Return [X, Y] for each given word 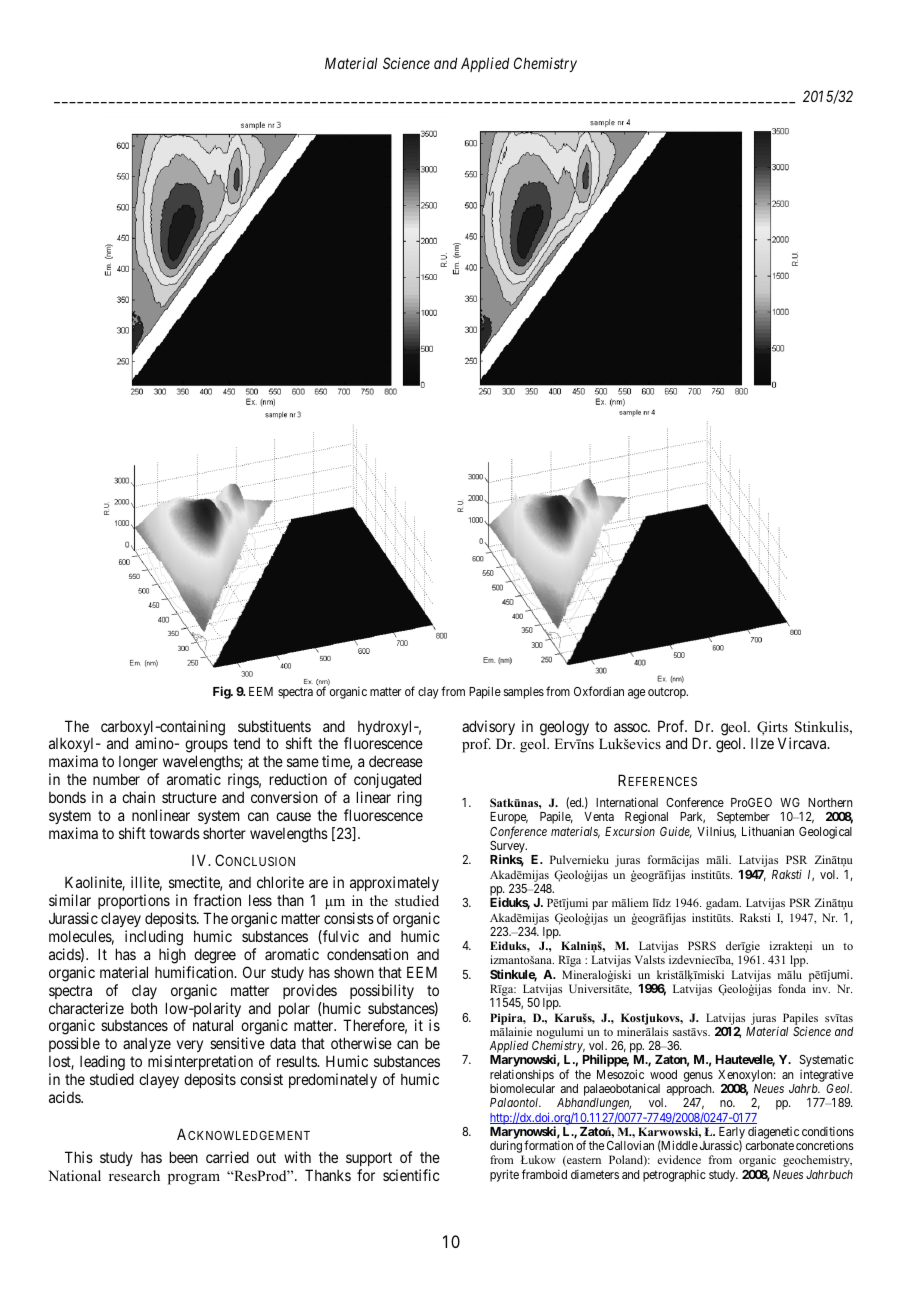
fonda [792, 988]
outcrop [668, 693]
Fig [222, 692]
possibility [382, 991]
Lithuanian [768, 831]
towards [174, 833]
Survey [508, 848]
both [144, 1008]
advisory [488, 727]
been [184, 1157]
